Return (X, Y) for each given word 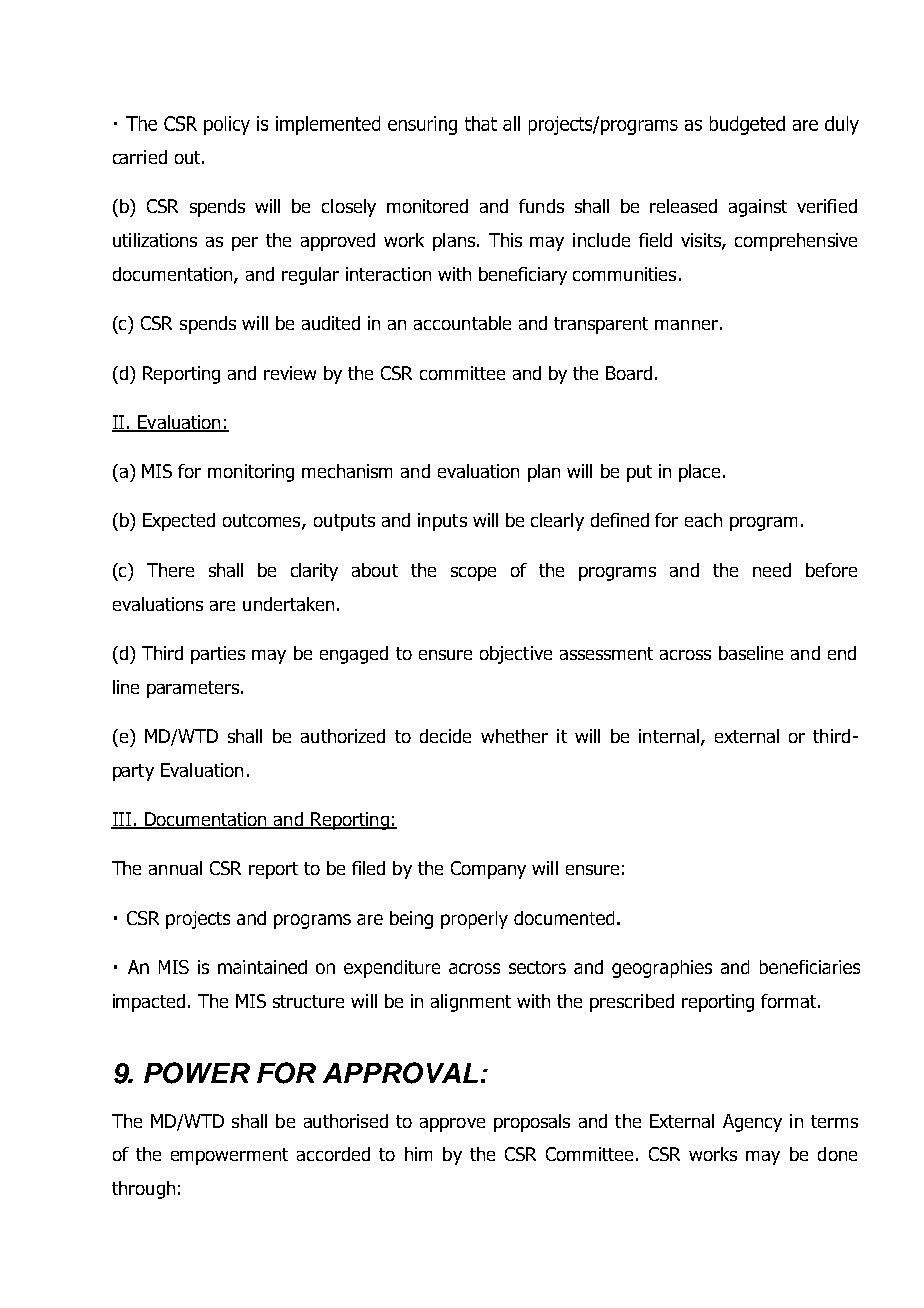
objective (516, 655)
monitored (427, 206)
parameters (193, 689)
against (758, 208)
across (685, 655)
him (418, 1154)
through (143, 1190)
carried (140, 157)
